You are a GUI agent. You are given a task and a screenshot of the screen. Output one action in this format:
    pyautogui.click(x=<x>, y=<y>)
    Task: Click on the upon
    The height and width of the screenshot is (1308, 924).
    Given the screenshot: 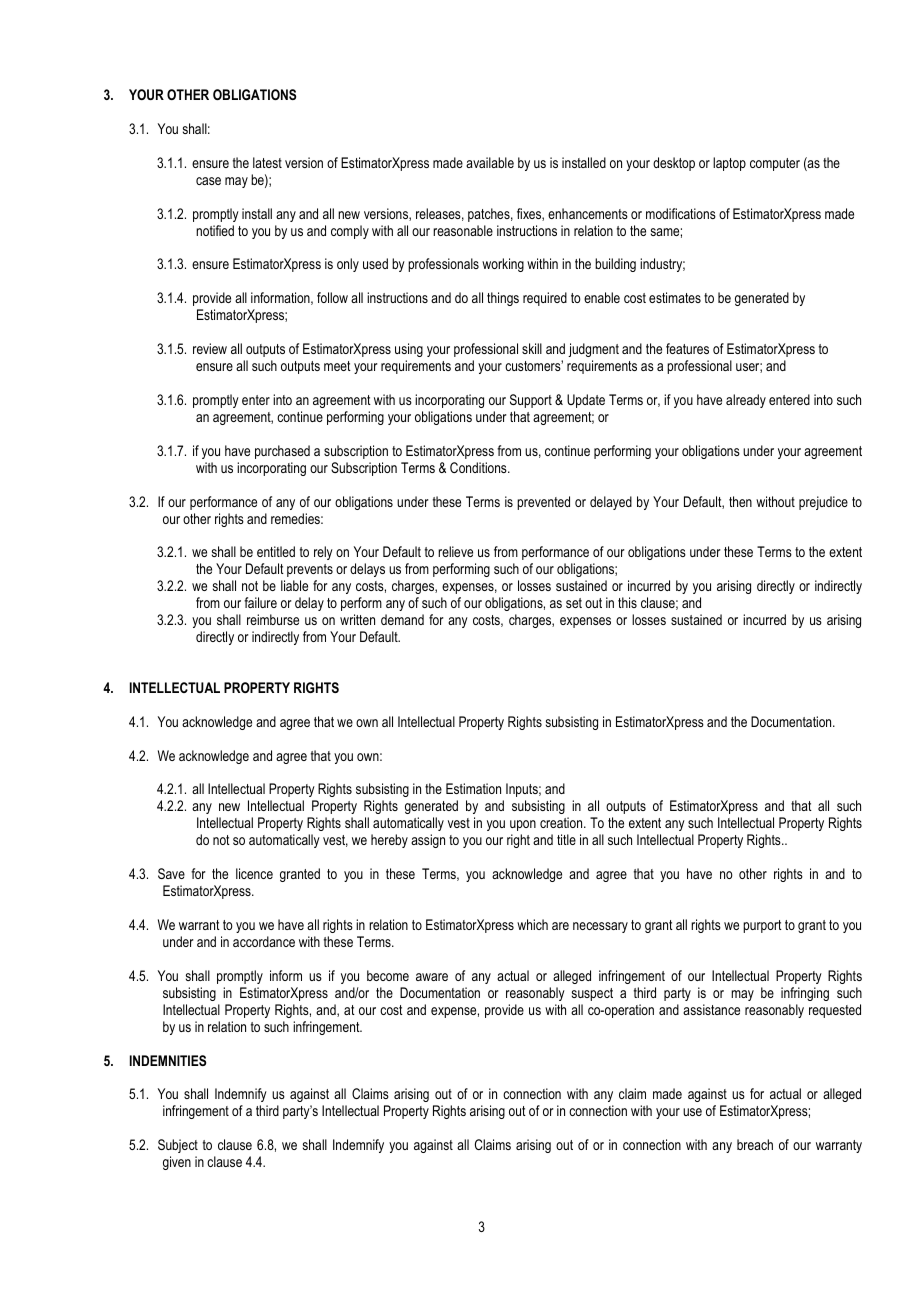 What is the action you would take?
    pyautogui.click(x=523, y=825)
